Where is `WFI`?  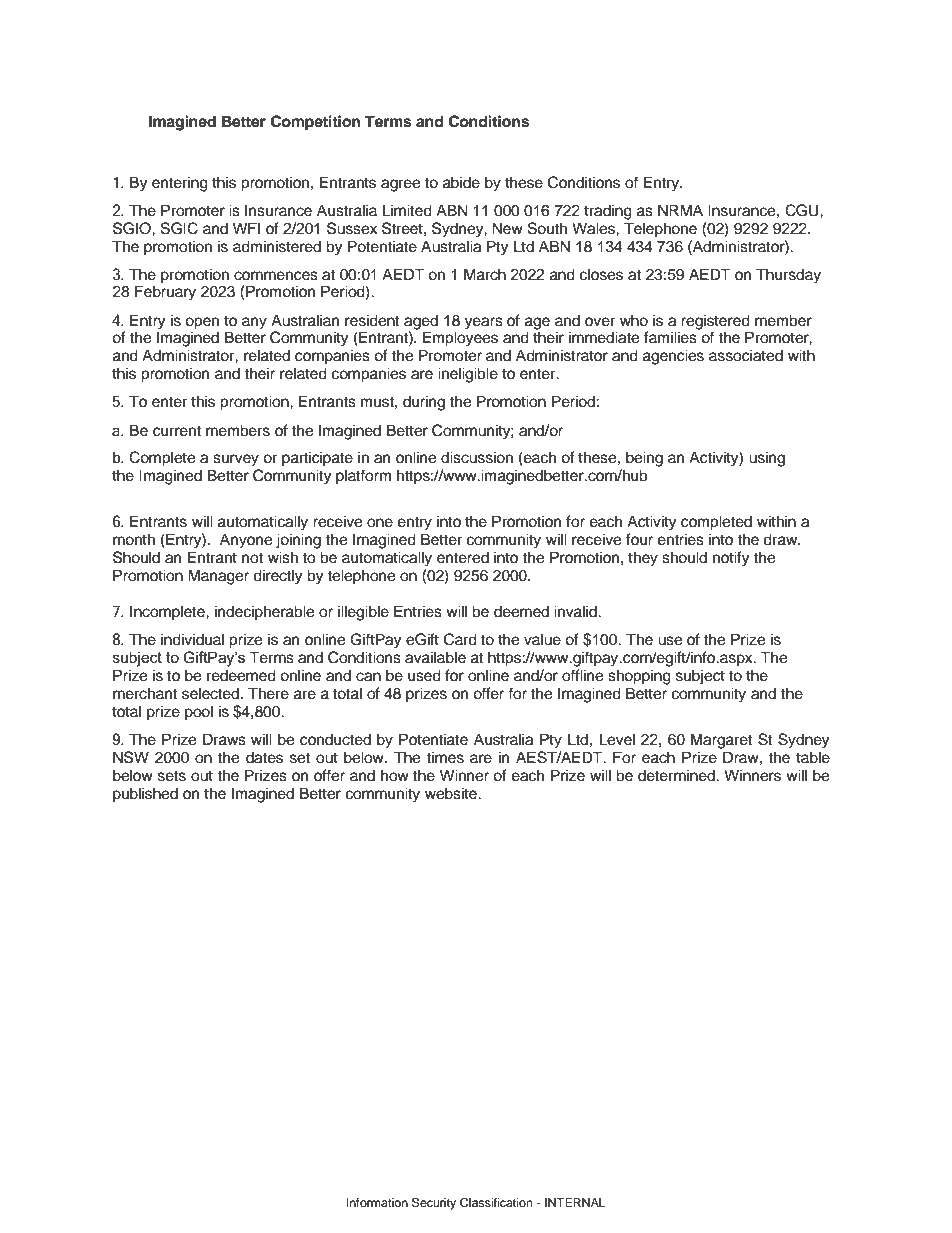 WFI is located at coordinates (246, 228).
